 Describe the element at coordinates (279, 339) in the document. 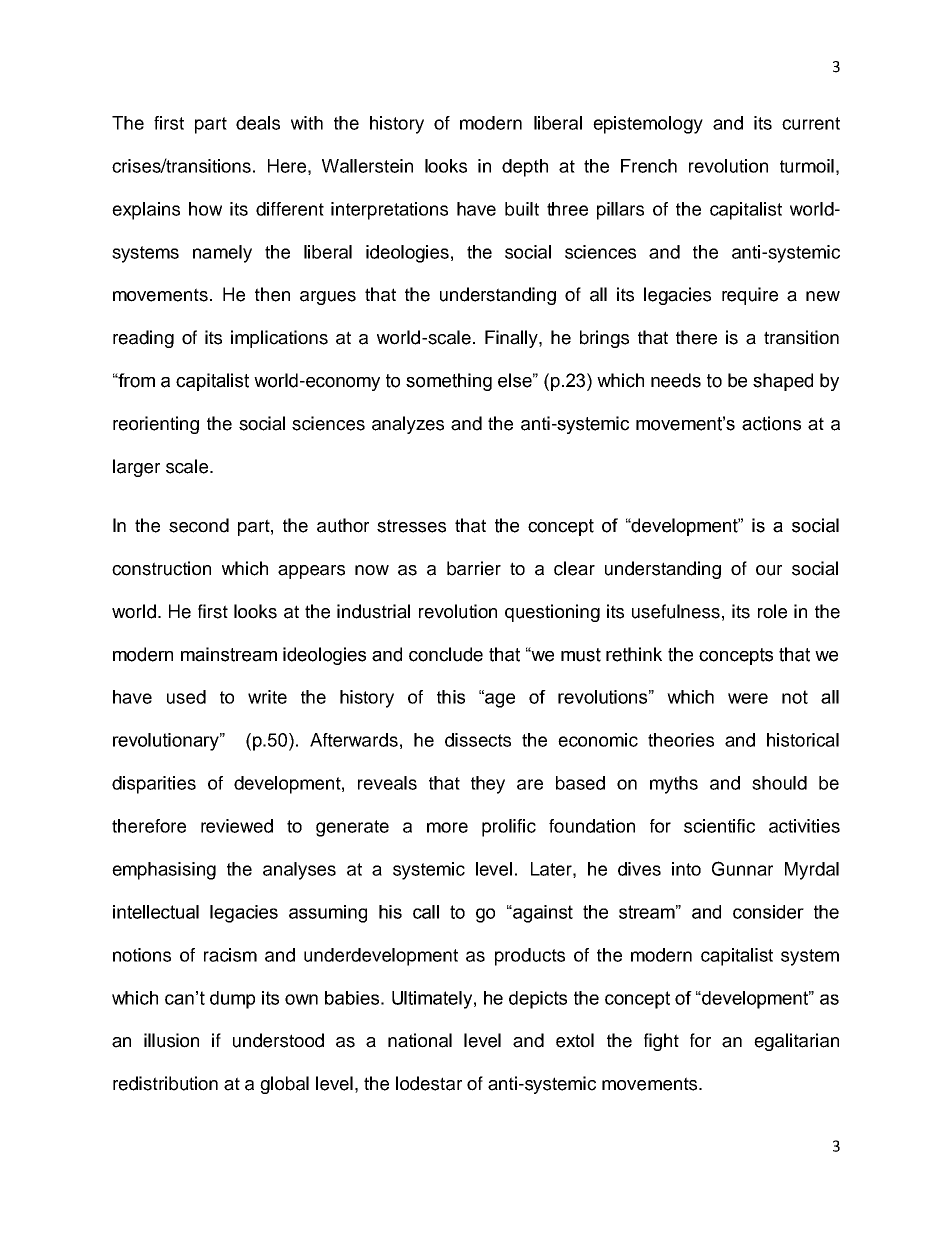

I see `implications` at that location.
